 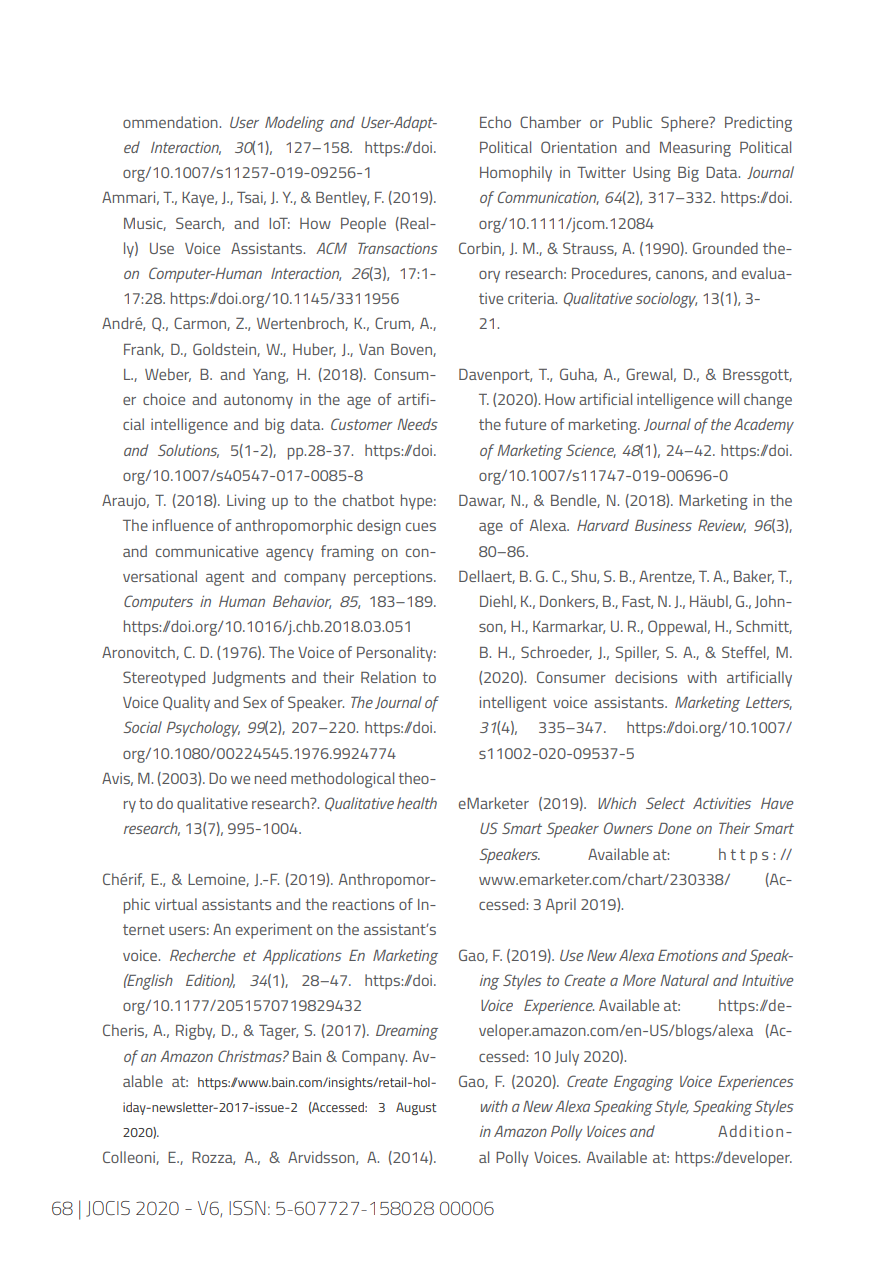 I want to click on August, so click(x=416, y=1108).
